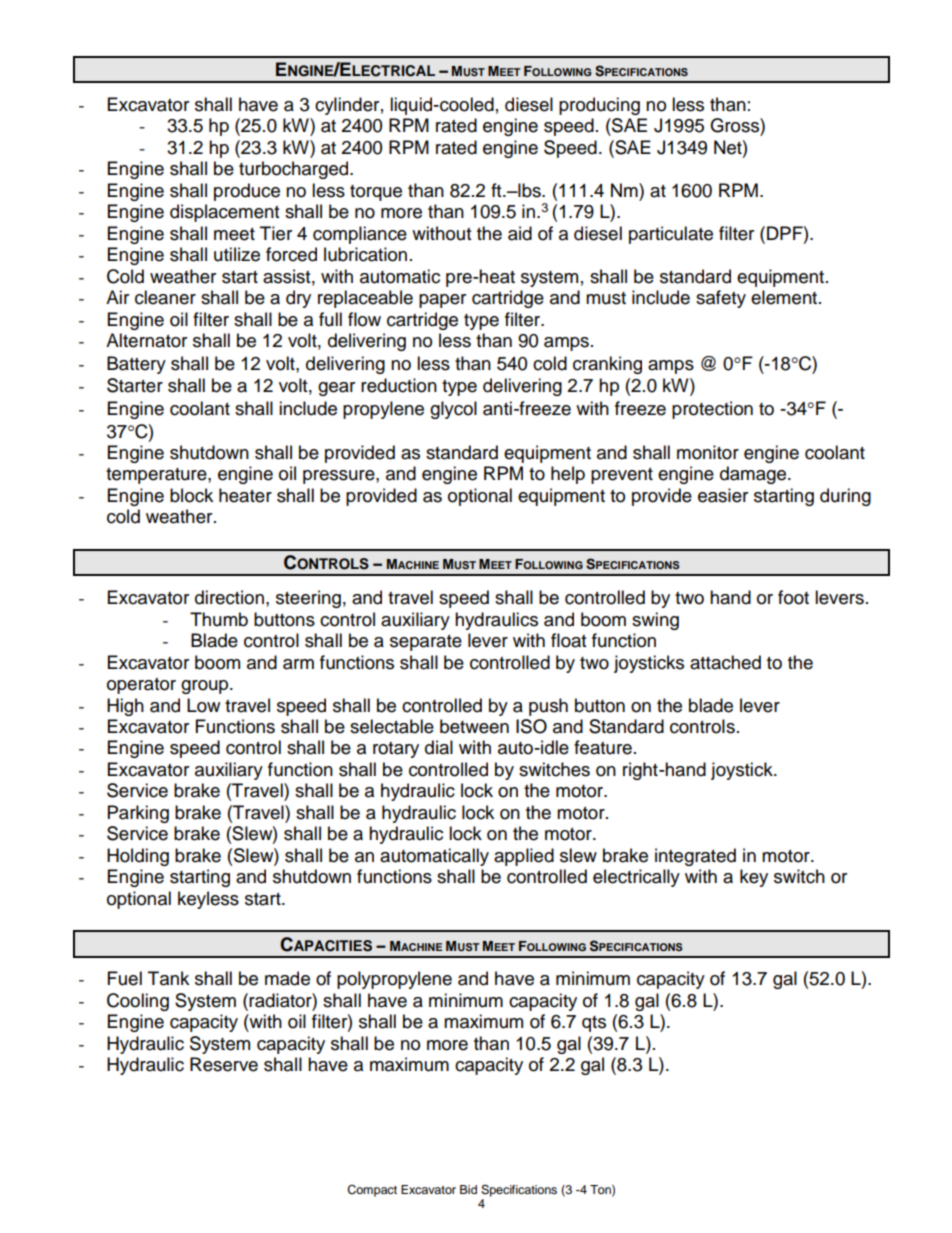  I want to click on attached, so click(725, 662).
